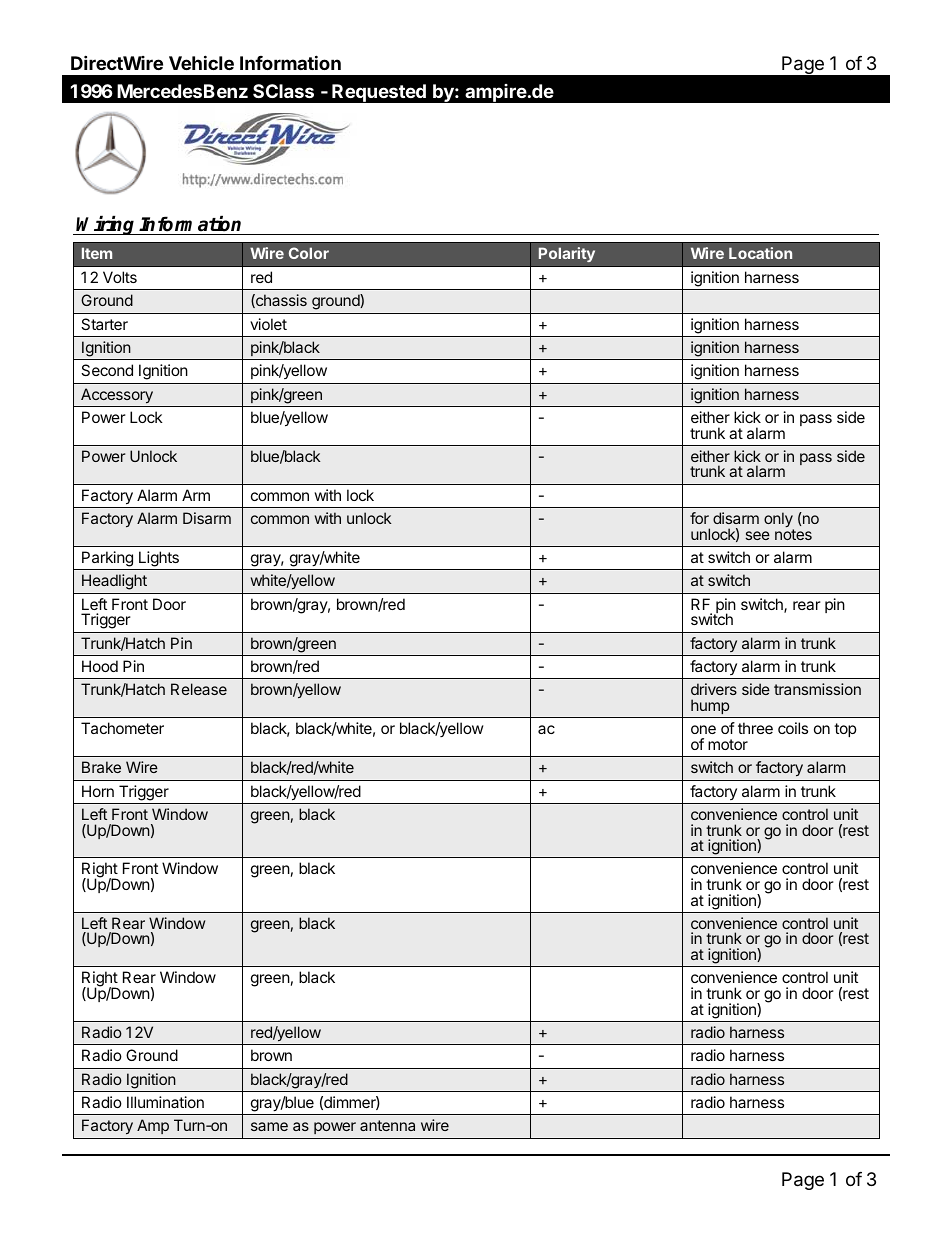  Describe the element at coordinates (117, 395) in the page. I see `Accessory` at that location.
